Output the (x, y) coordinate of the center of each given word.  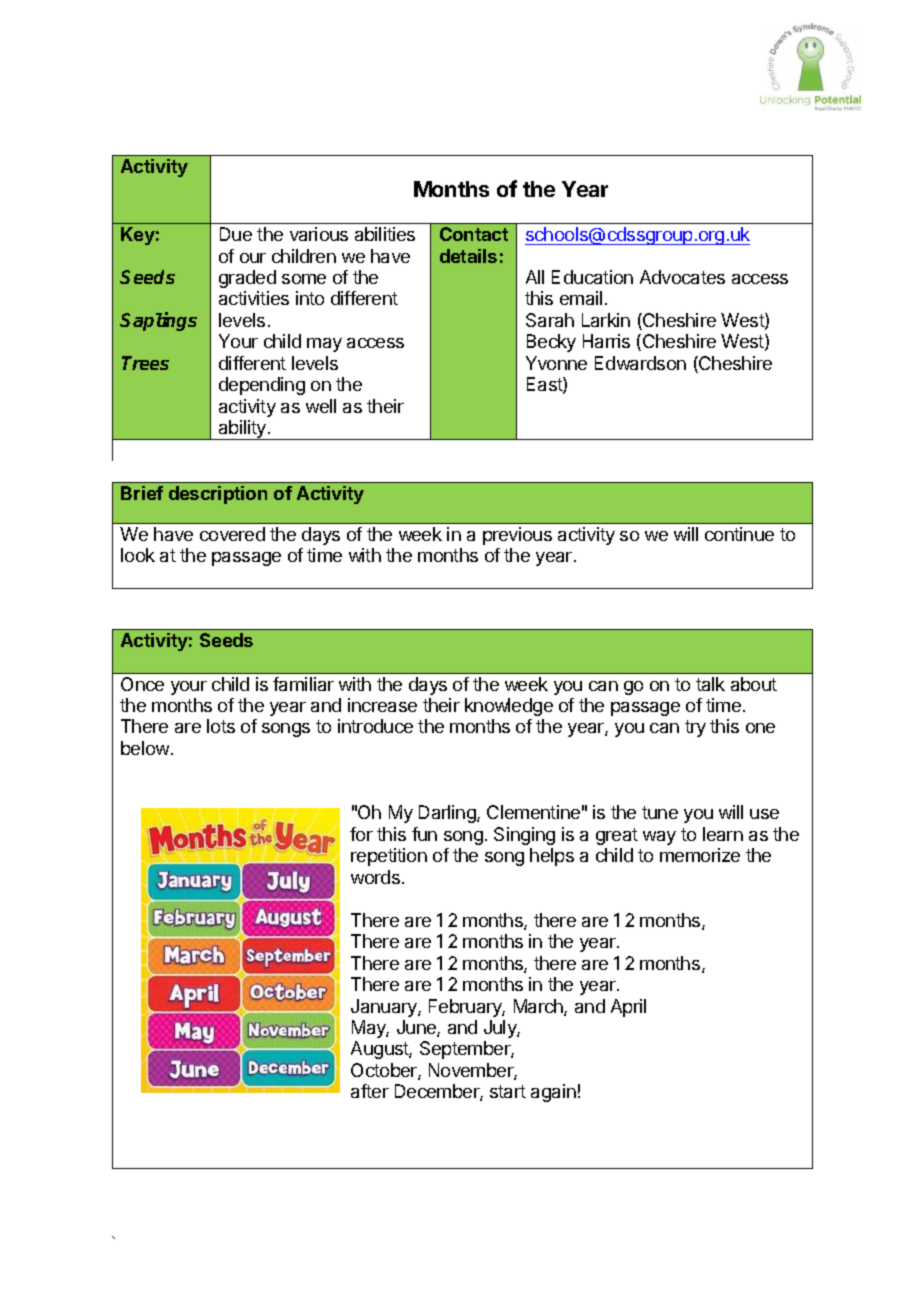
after (370, 1091)
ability (242, 430)
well (321, 406)
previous (517, 536)
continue (739, 534)
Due (236, 234)
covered (232, 534)
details (468, 256)
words (375, 877)
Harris (606, 341)
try (695, 728)
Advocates (682, 277)
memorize (700, 855)
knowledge (509, 707)
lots (221, 726)
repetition (389, 857)
